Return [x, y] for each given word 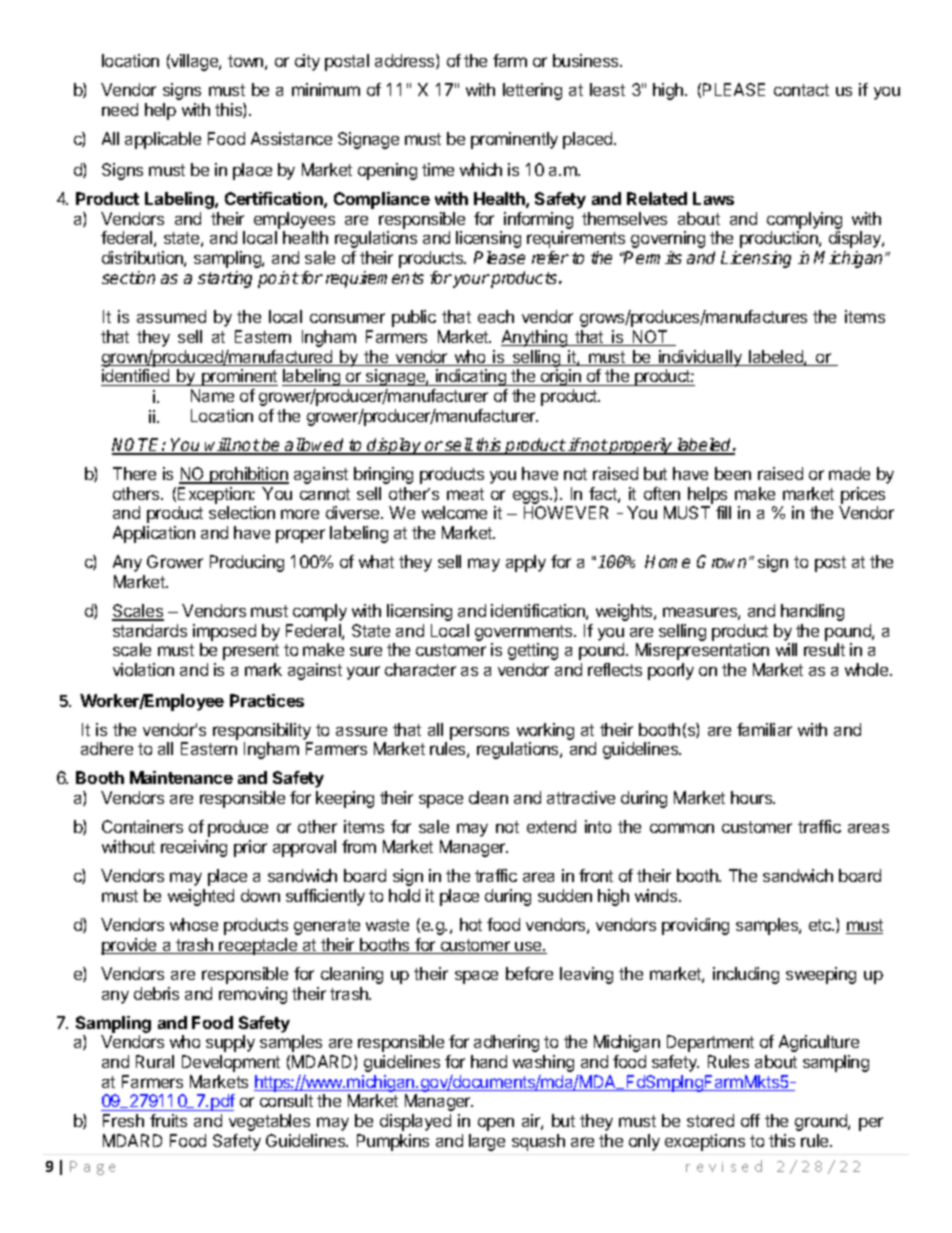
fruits [168, 1120]
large [487, 1142]
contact [801, 90]
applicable [163, 140]
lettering [532, 91]
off [750, 1120]
